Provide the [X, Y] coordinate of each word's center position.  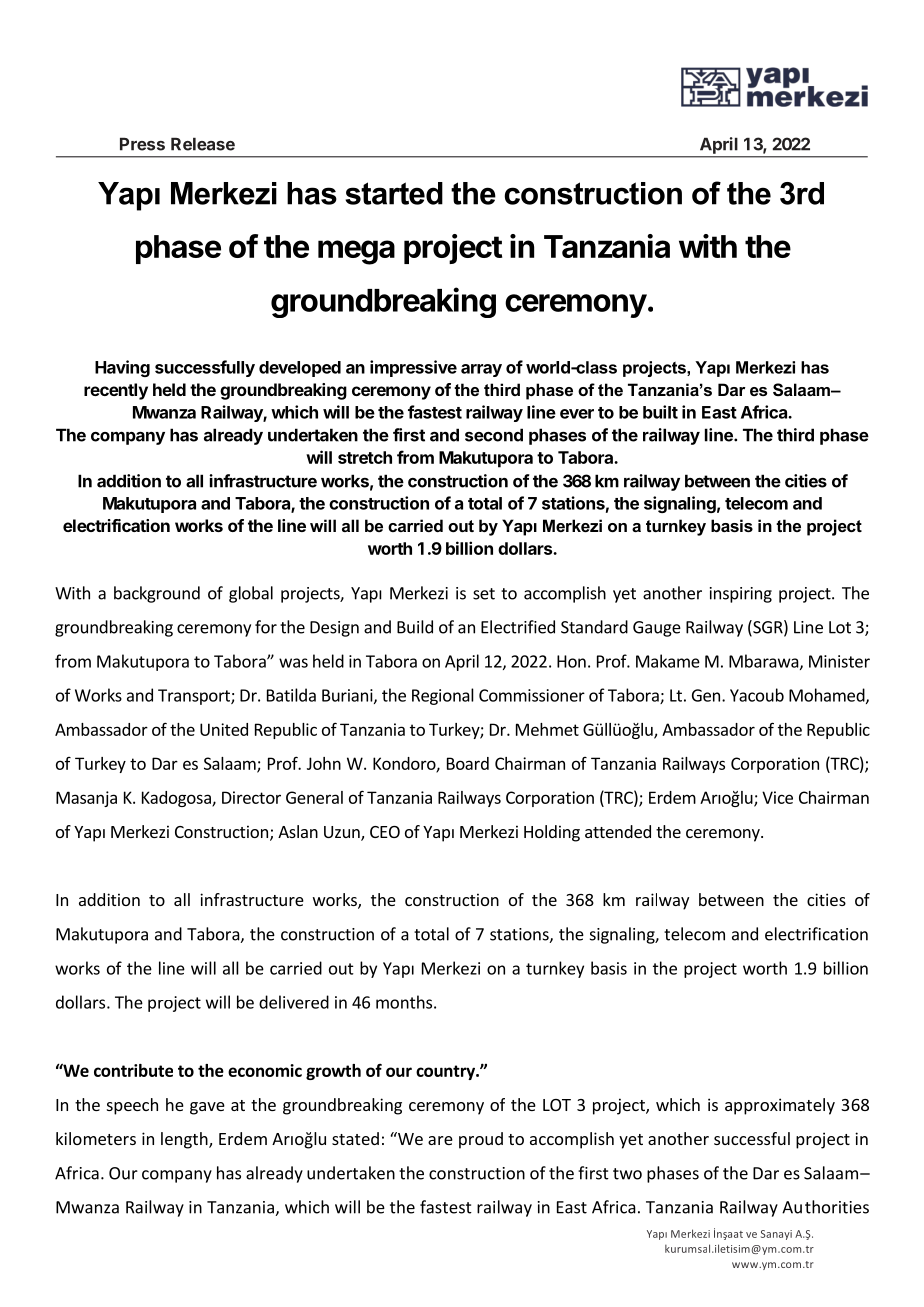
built [660, 412]
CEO [385, 832]
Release [203, 144]
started [394, 193]
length [185, 1140]
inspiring [741, 595]
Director [251, 797]
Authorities [825, 1207]
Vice [777, 797]
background [157, 594]
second [494, 435]
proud [481, 1140]
